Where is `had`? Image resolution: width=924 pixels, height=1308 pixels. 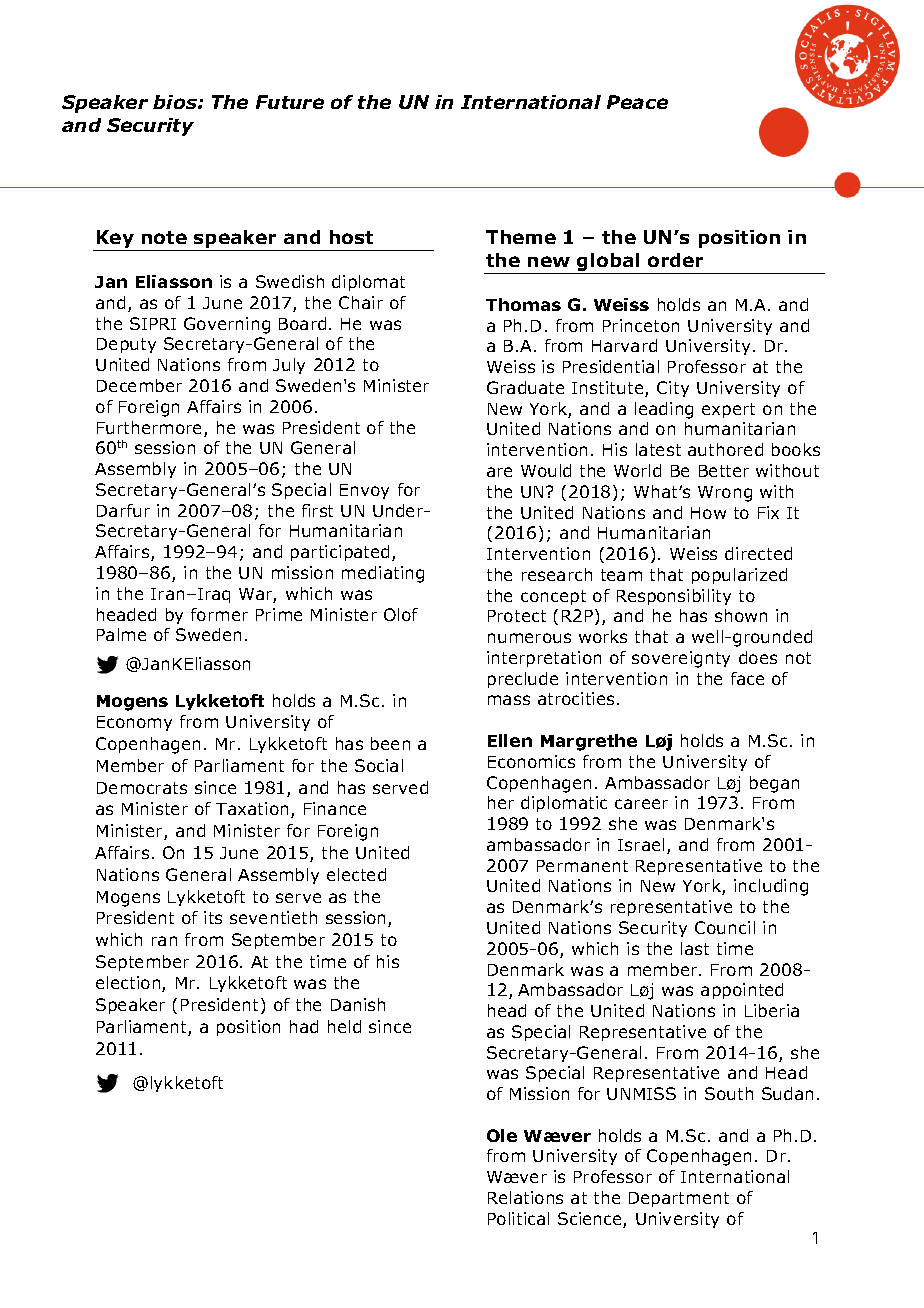 had is located at coordinates (304, 1026).
